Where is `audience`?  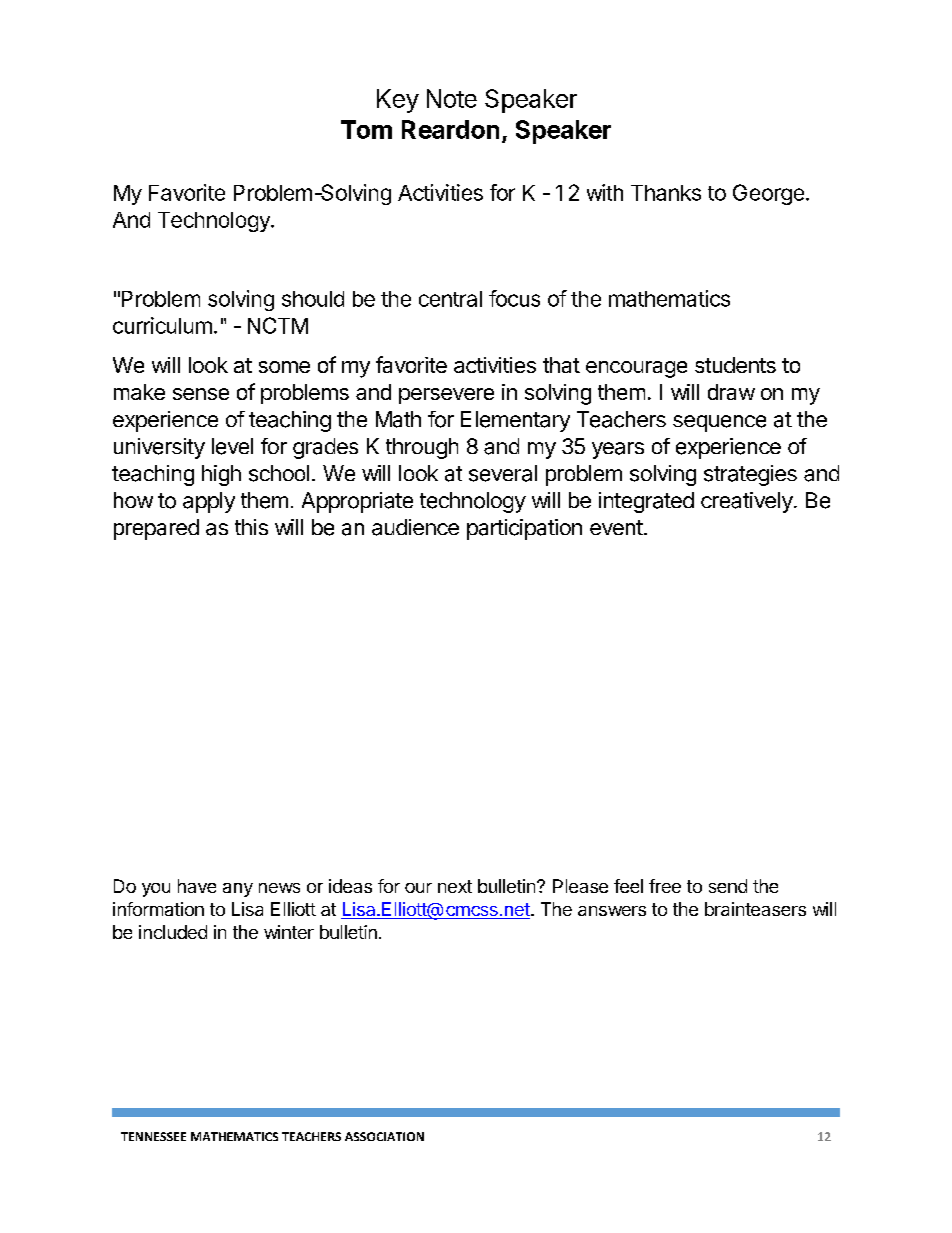
audience is located at coordinates (415, 527).
